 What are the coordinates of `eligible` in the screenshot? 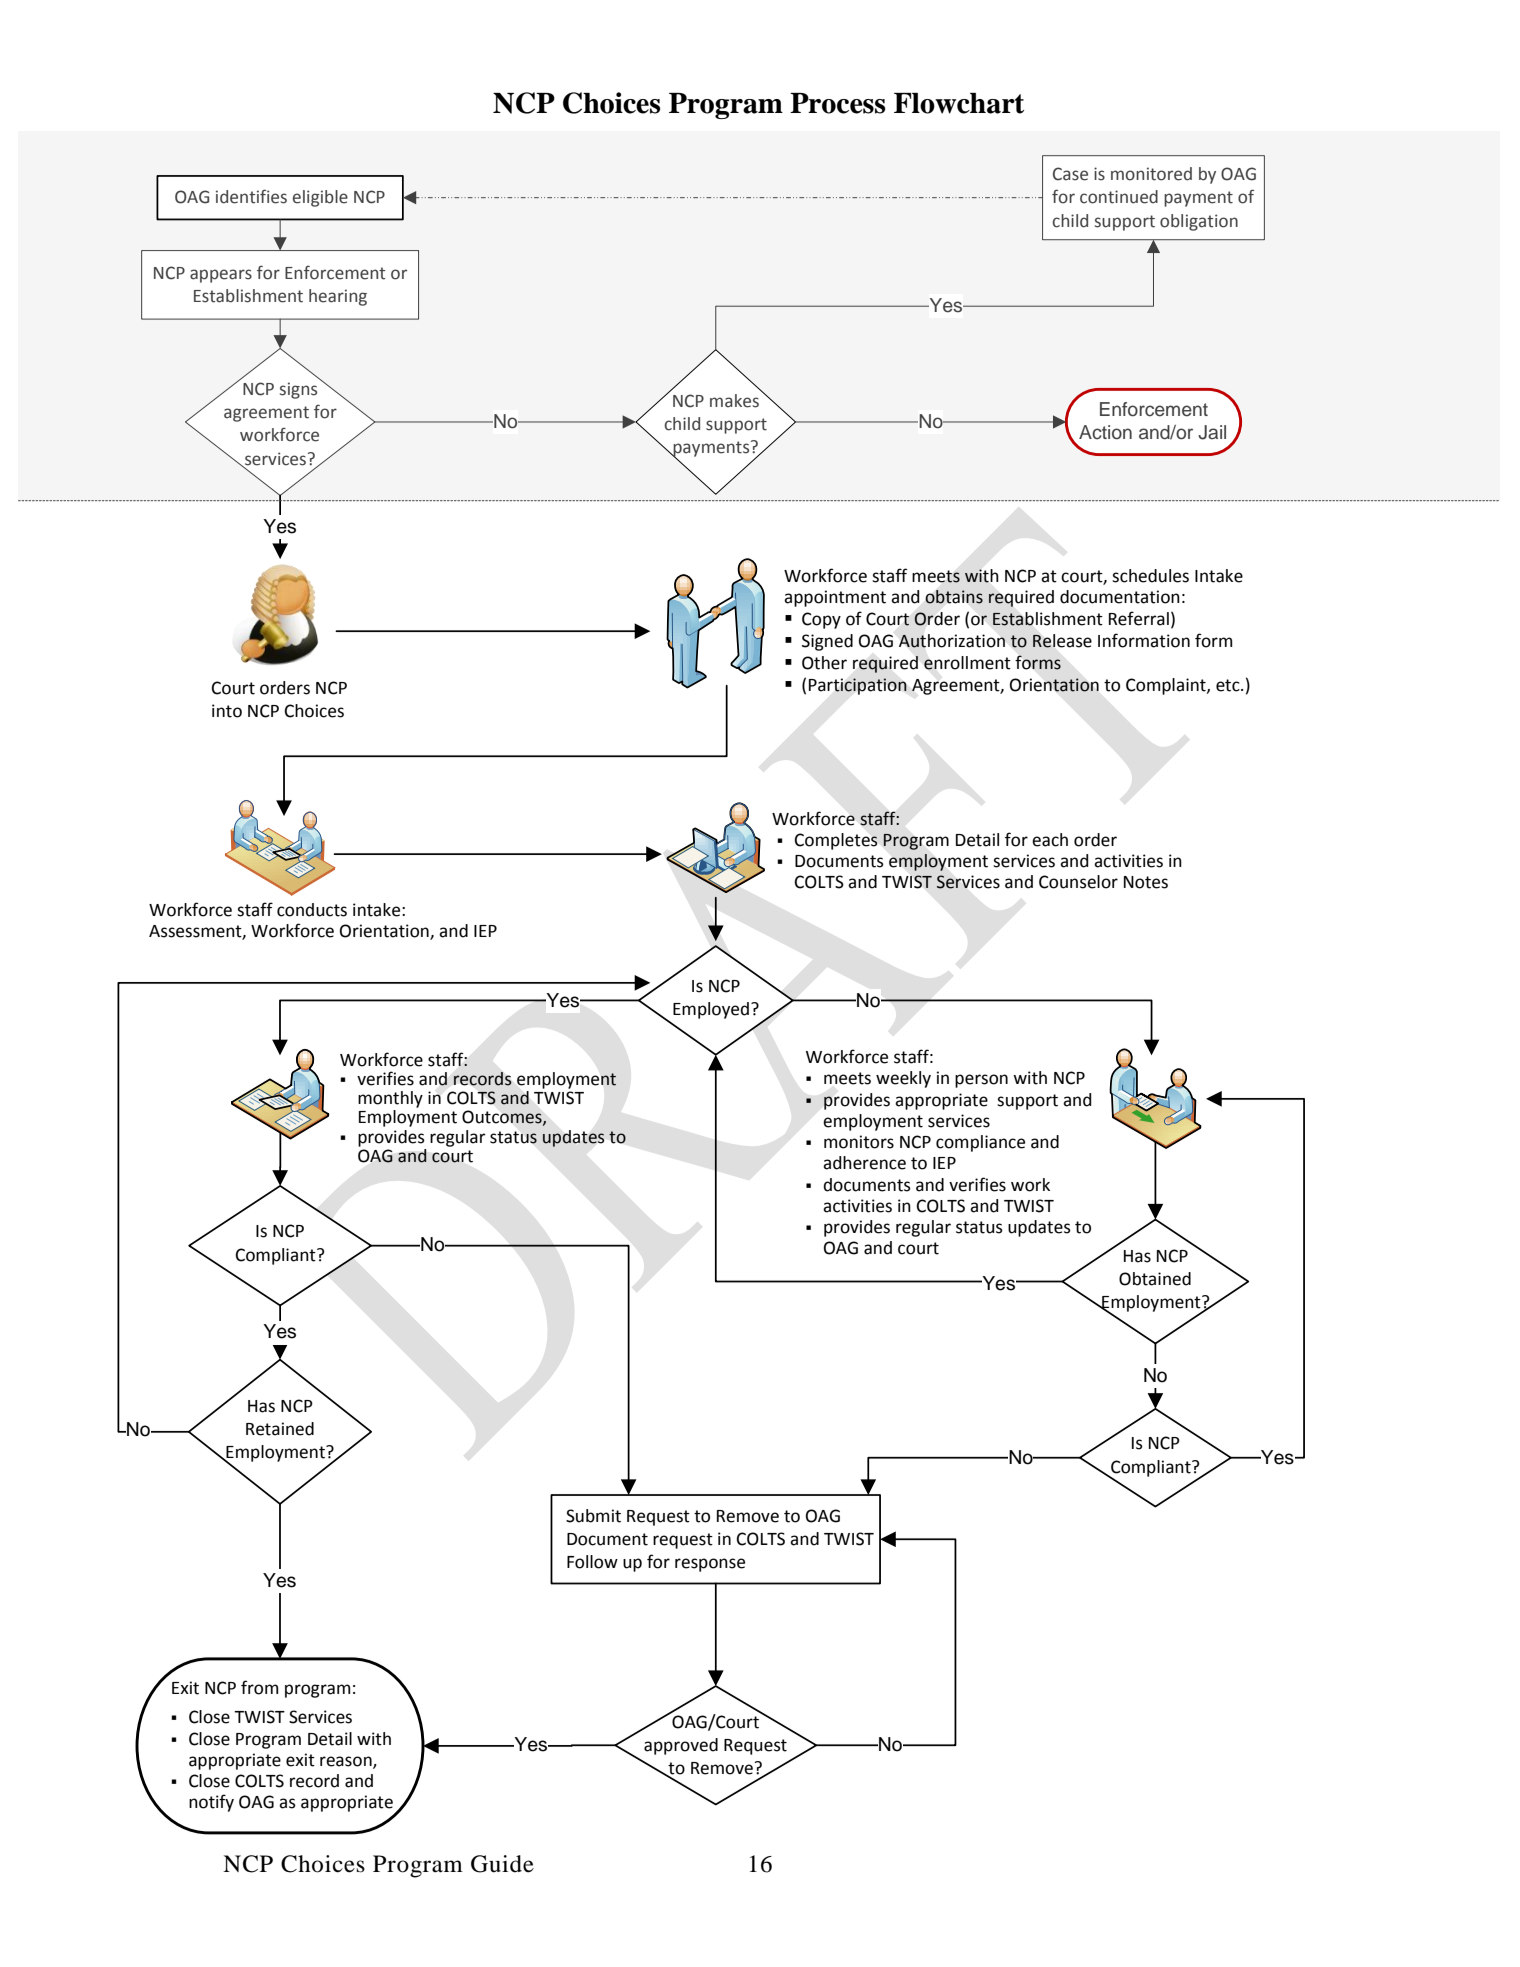 It's located at (320, 198).
